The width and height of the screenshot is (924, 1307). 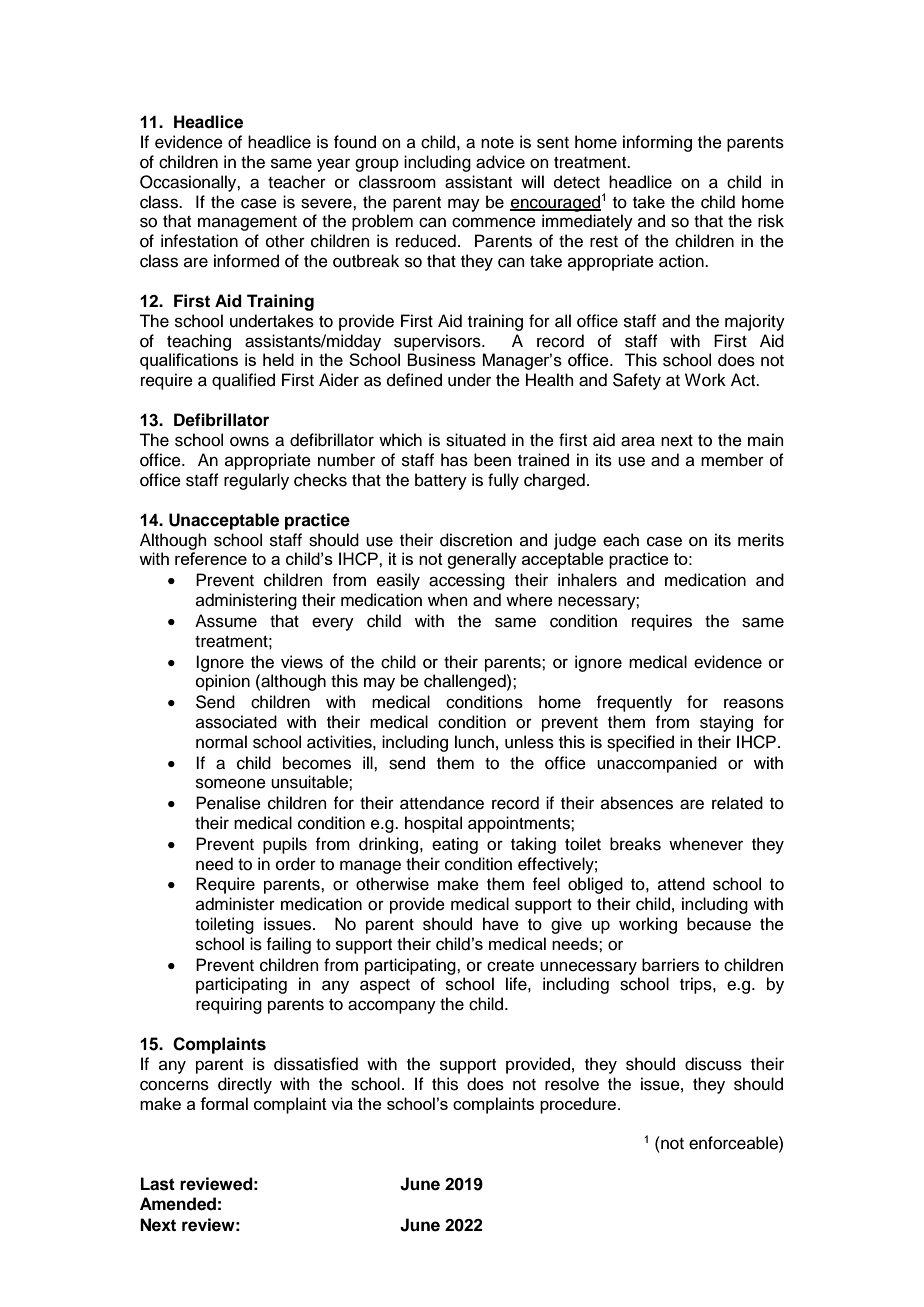 I want to click on staying, so click(x=726, y=723).
